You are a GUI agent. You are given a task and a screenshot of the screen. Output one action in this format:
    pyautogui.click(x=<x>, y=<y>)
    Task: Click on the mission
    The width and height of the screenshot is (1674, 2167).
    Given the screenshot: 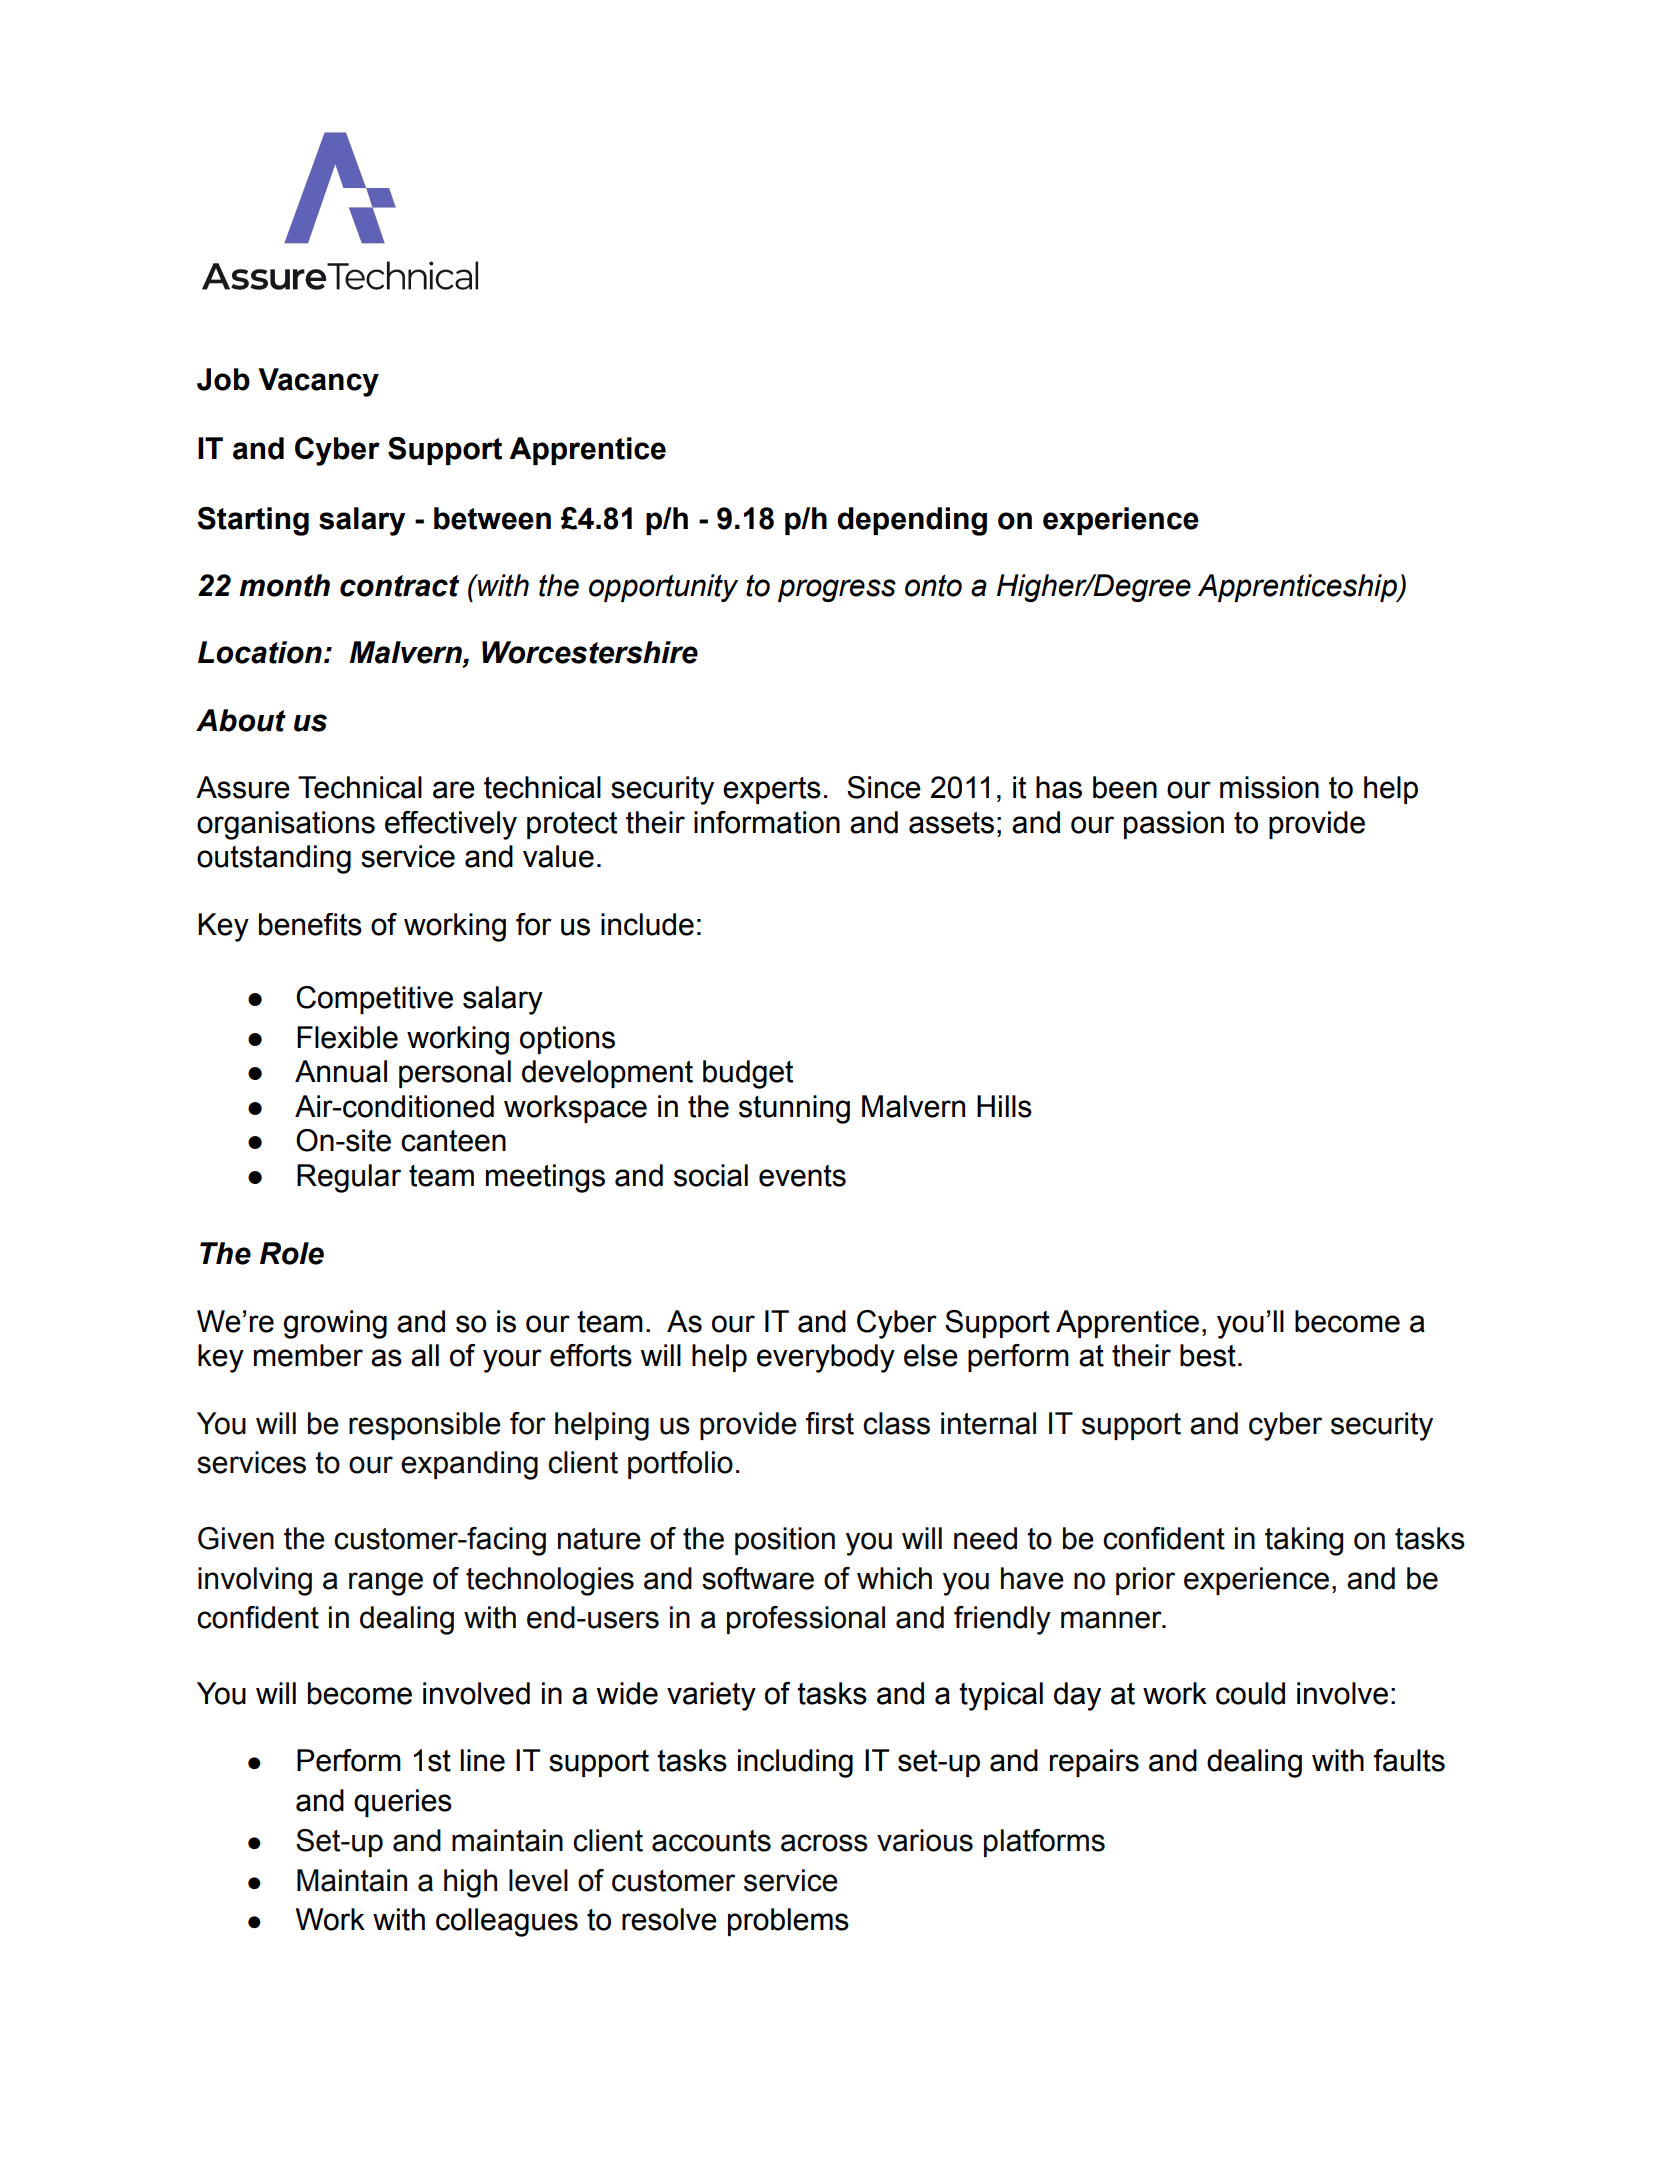 What is the action you would take?
    pyautogui.click(x=1269, y=787)
